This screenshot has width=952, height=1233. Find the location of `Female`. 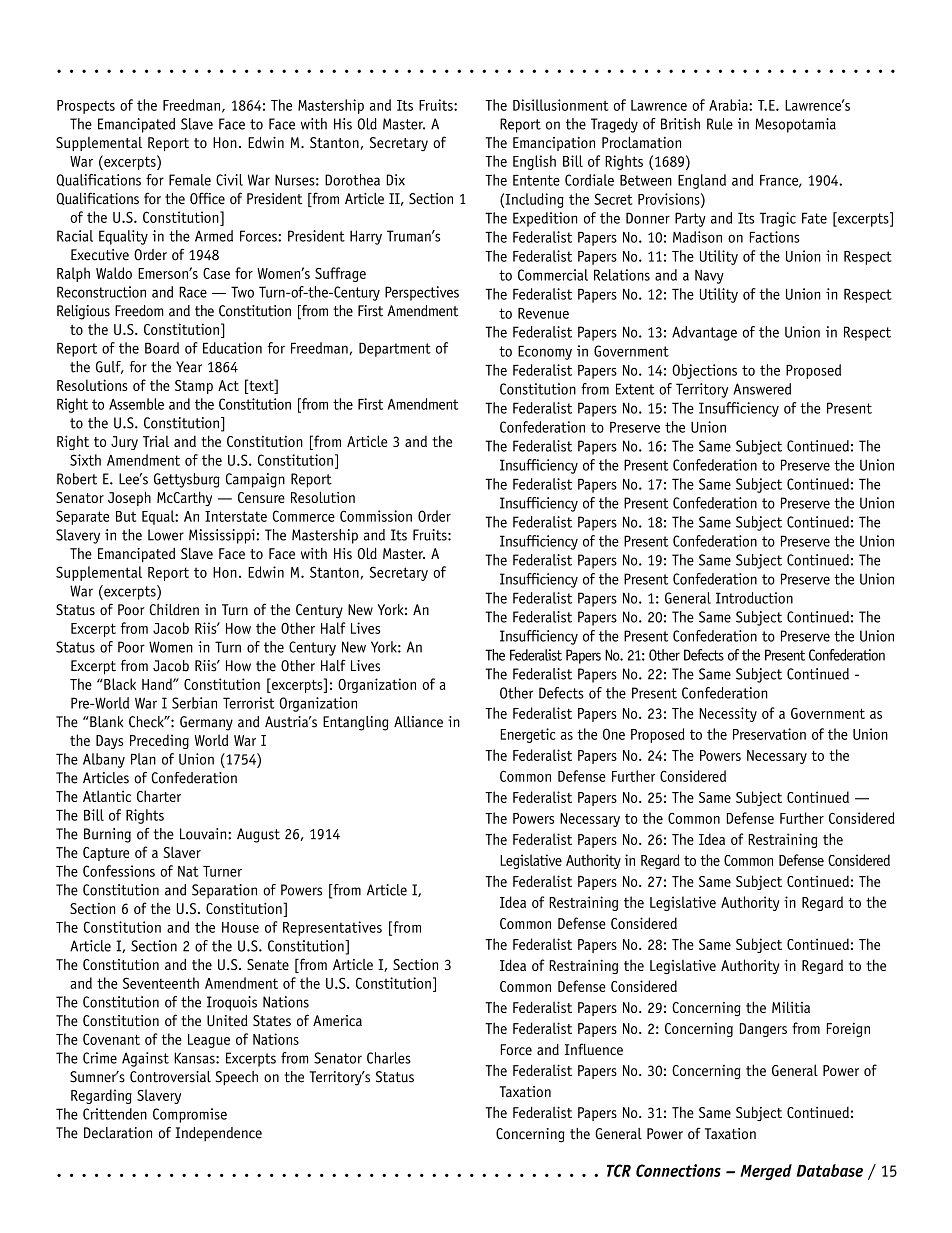

Female is located at coordinates (190, 180).
